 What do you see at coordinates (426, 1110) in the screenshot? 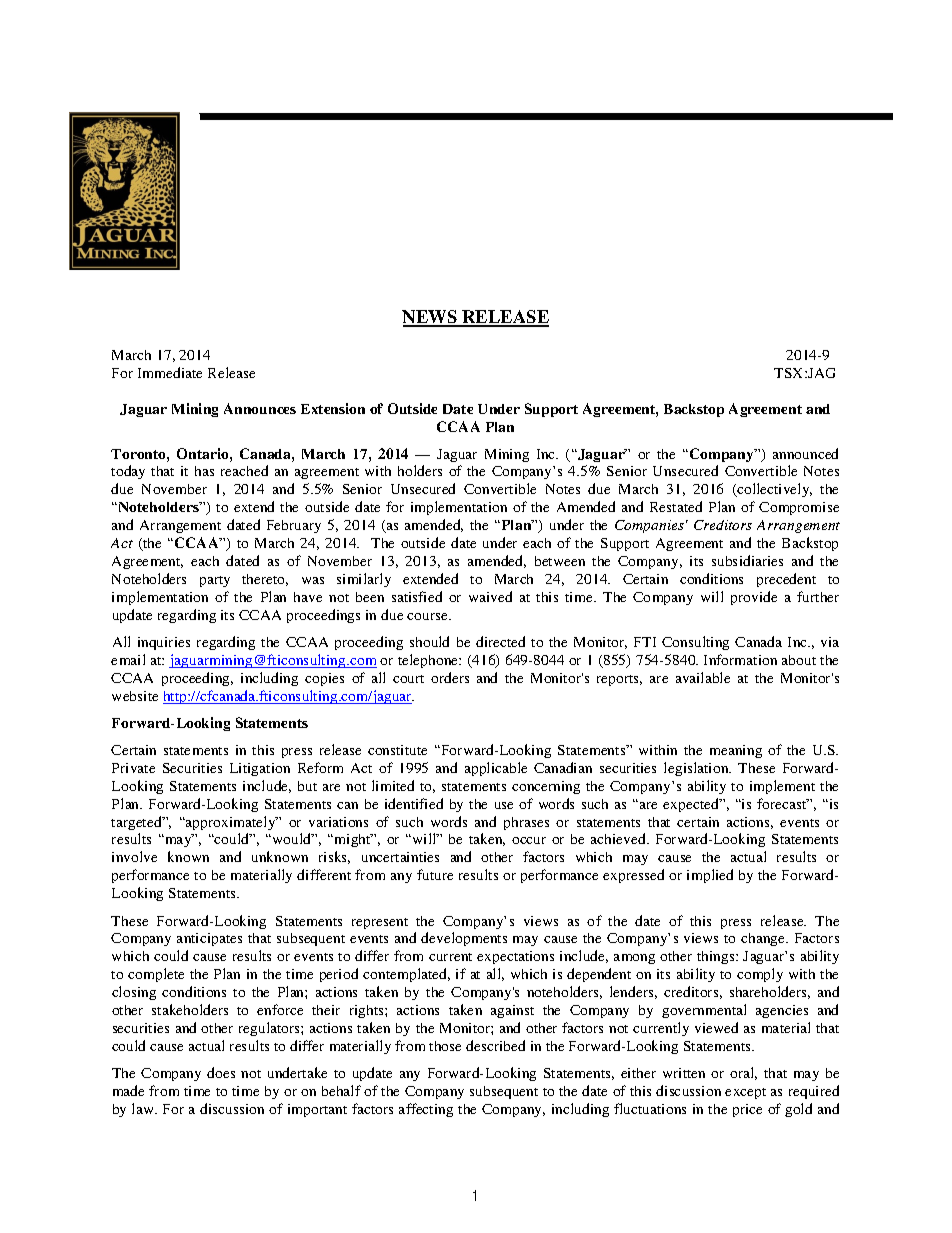
I see `affecting` at bounding box center [426, 1110].
